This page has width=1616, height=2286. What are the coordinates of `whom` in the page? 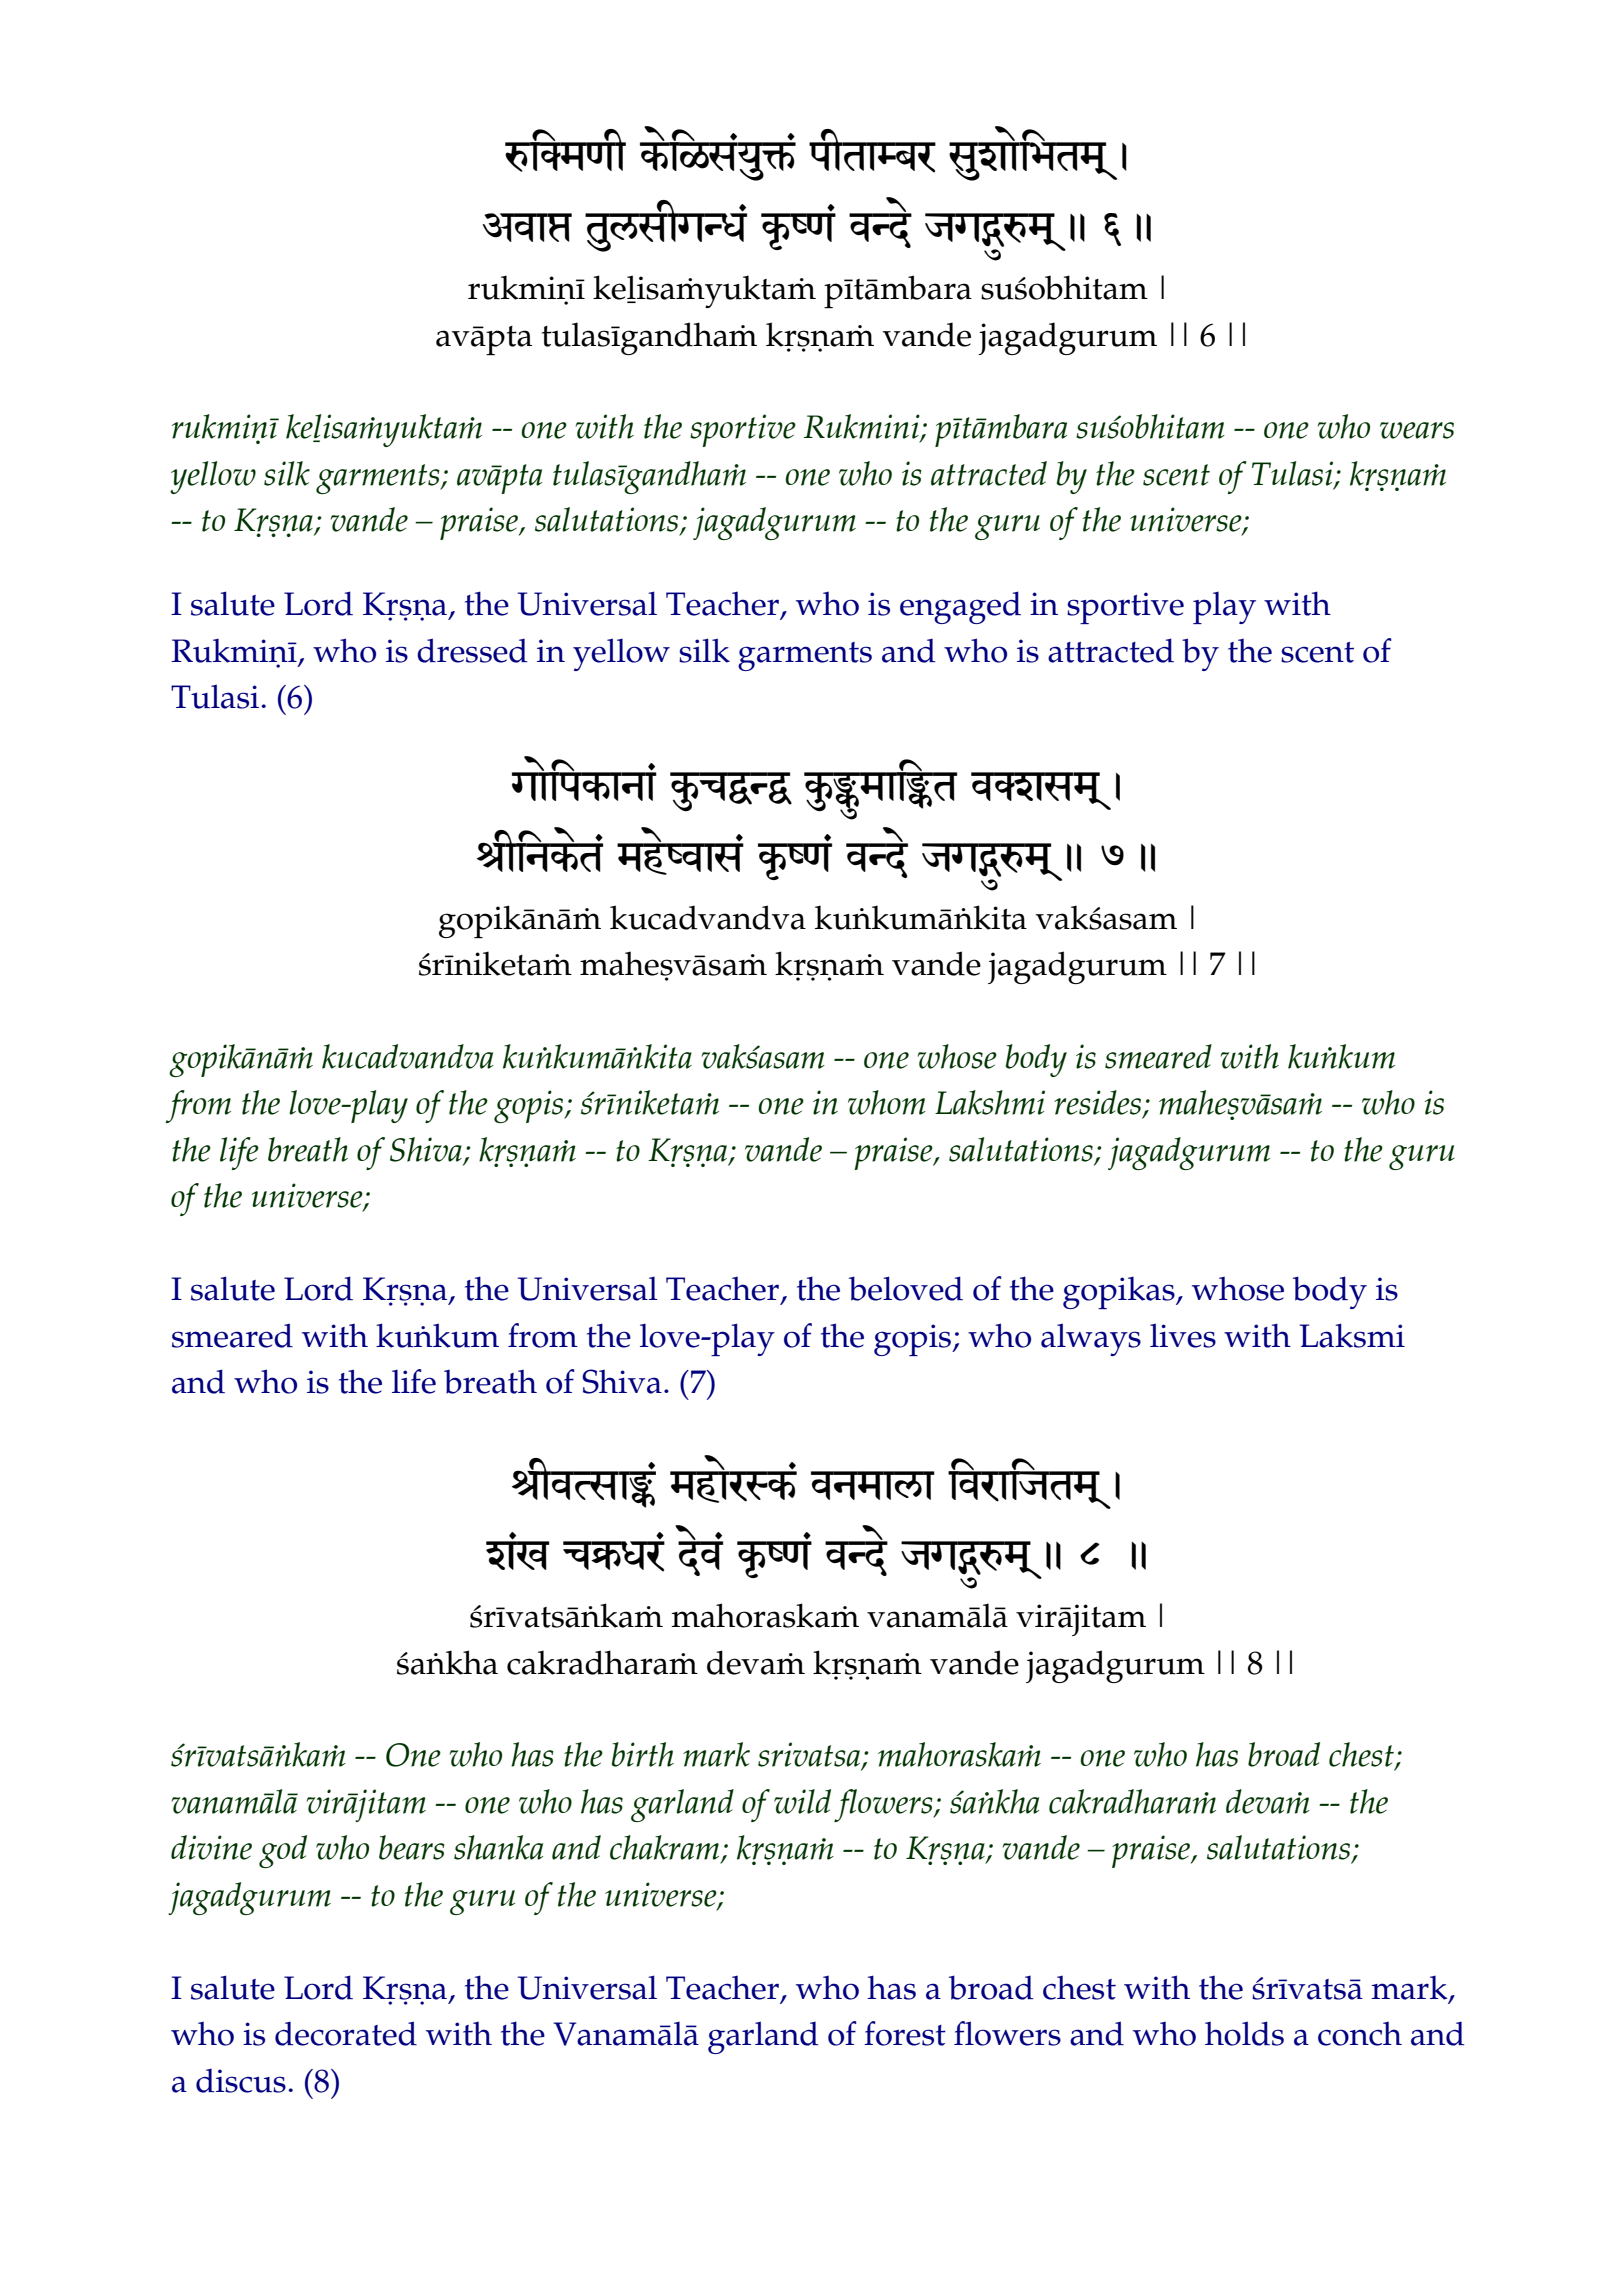 It's located at (887, 1102).
